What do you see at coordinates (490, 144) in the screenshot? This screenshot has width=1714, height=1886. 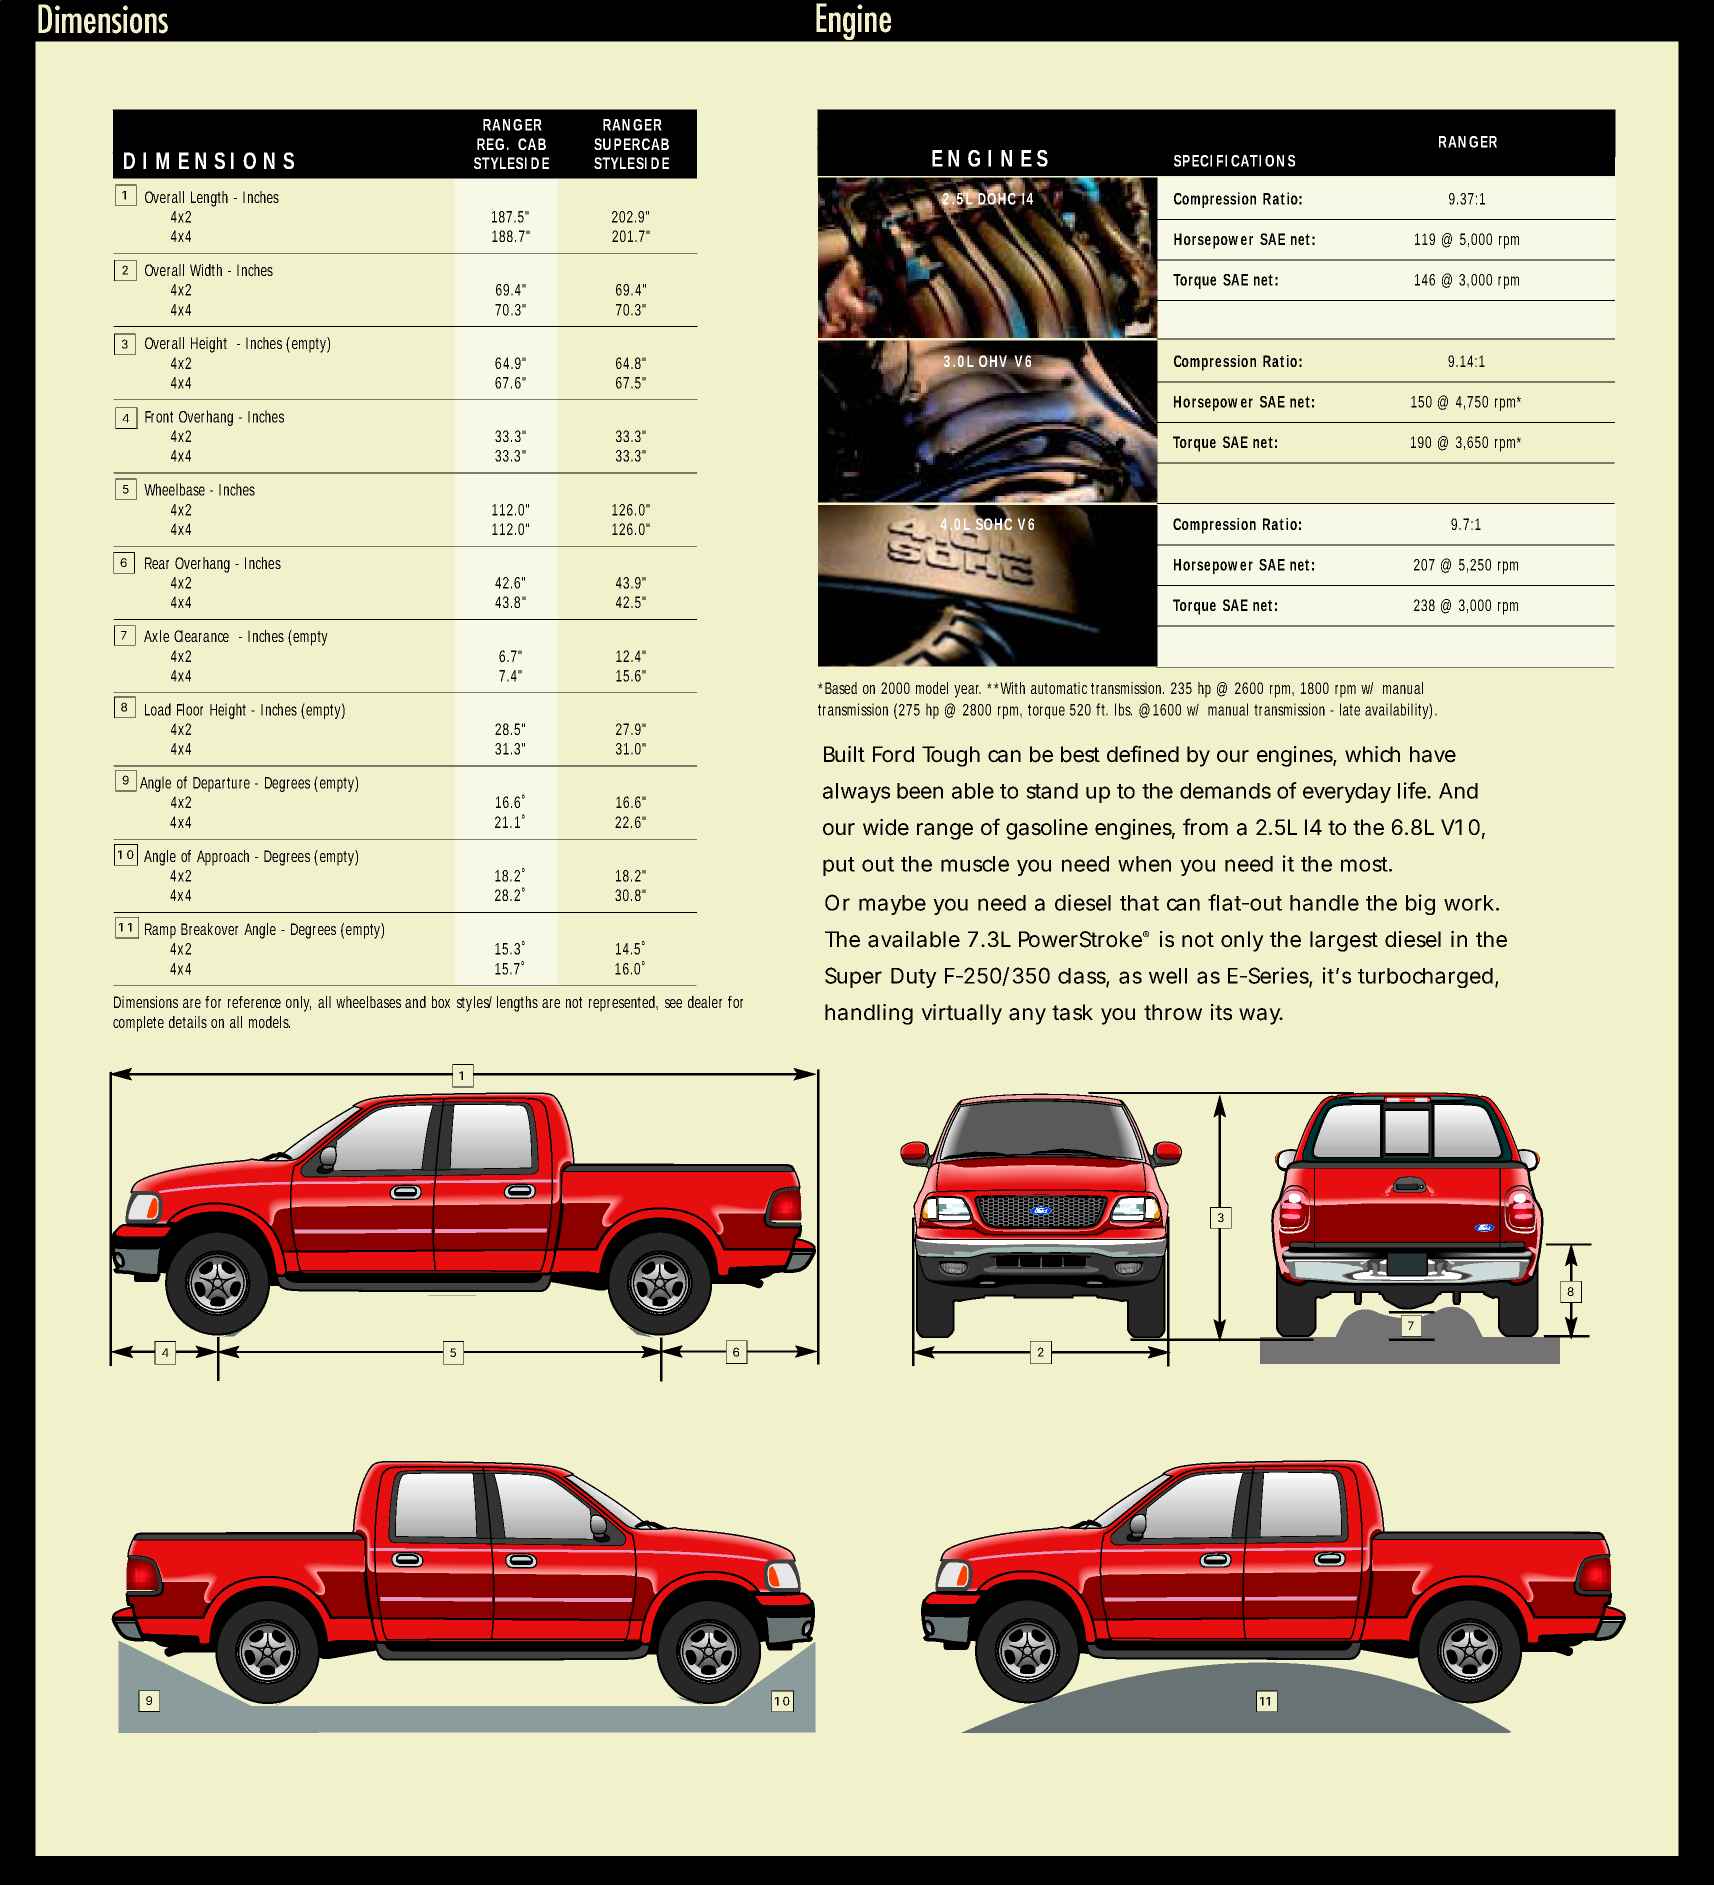 I see `REG` at bounding box center [490, 144].
